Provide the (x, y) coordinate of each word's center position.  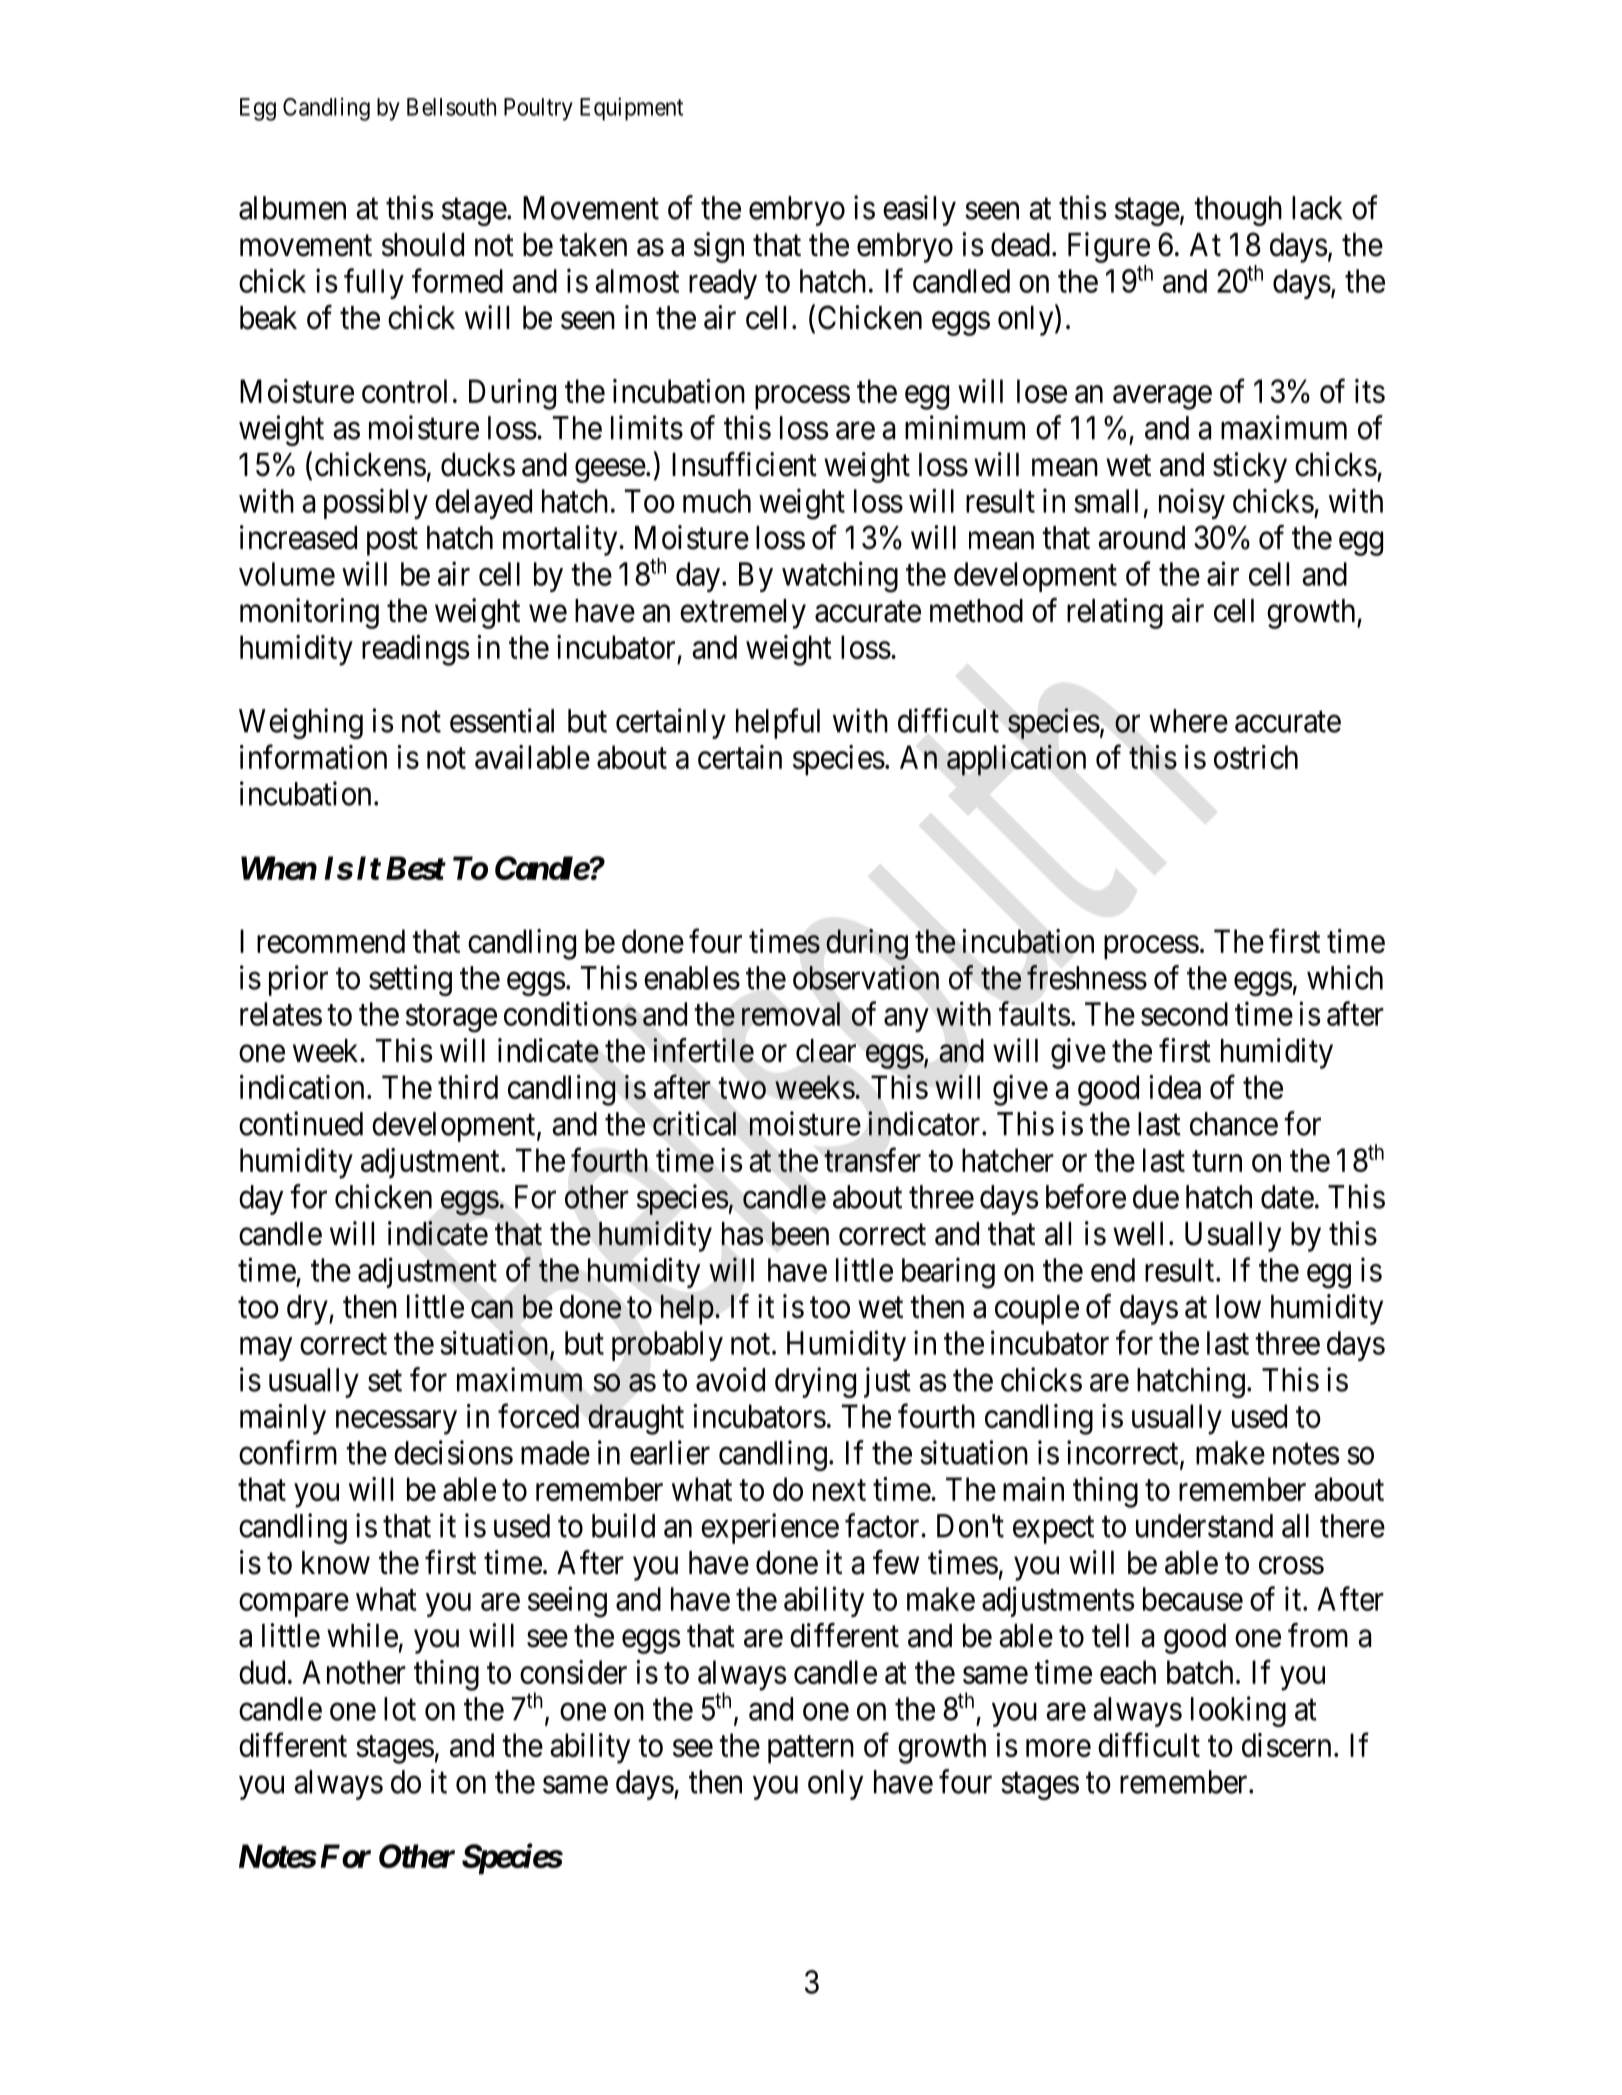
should (423, 245)
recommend (331, 941)
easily (919, 210)
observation (866, 977)
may (266, 1349)
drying (815, 1382)
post (392, 542)
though (1238, 211)
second (1184, 1014)
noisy (1192, 503)
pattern (811, 1750)
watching (840, 577)
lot (400, 1709)
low (1238, 1307)
